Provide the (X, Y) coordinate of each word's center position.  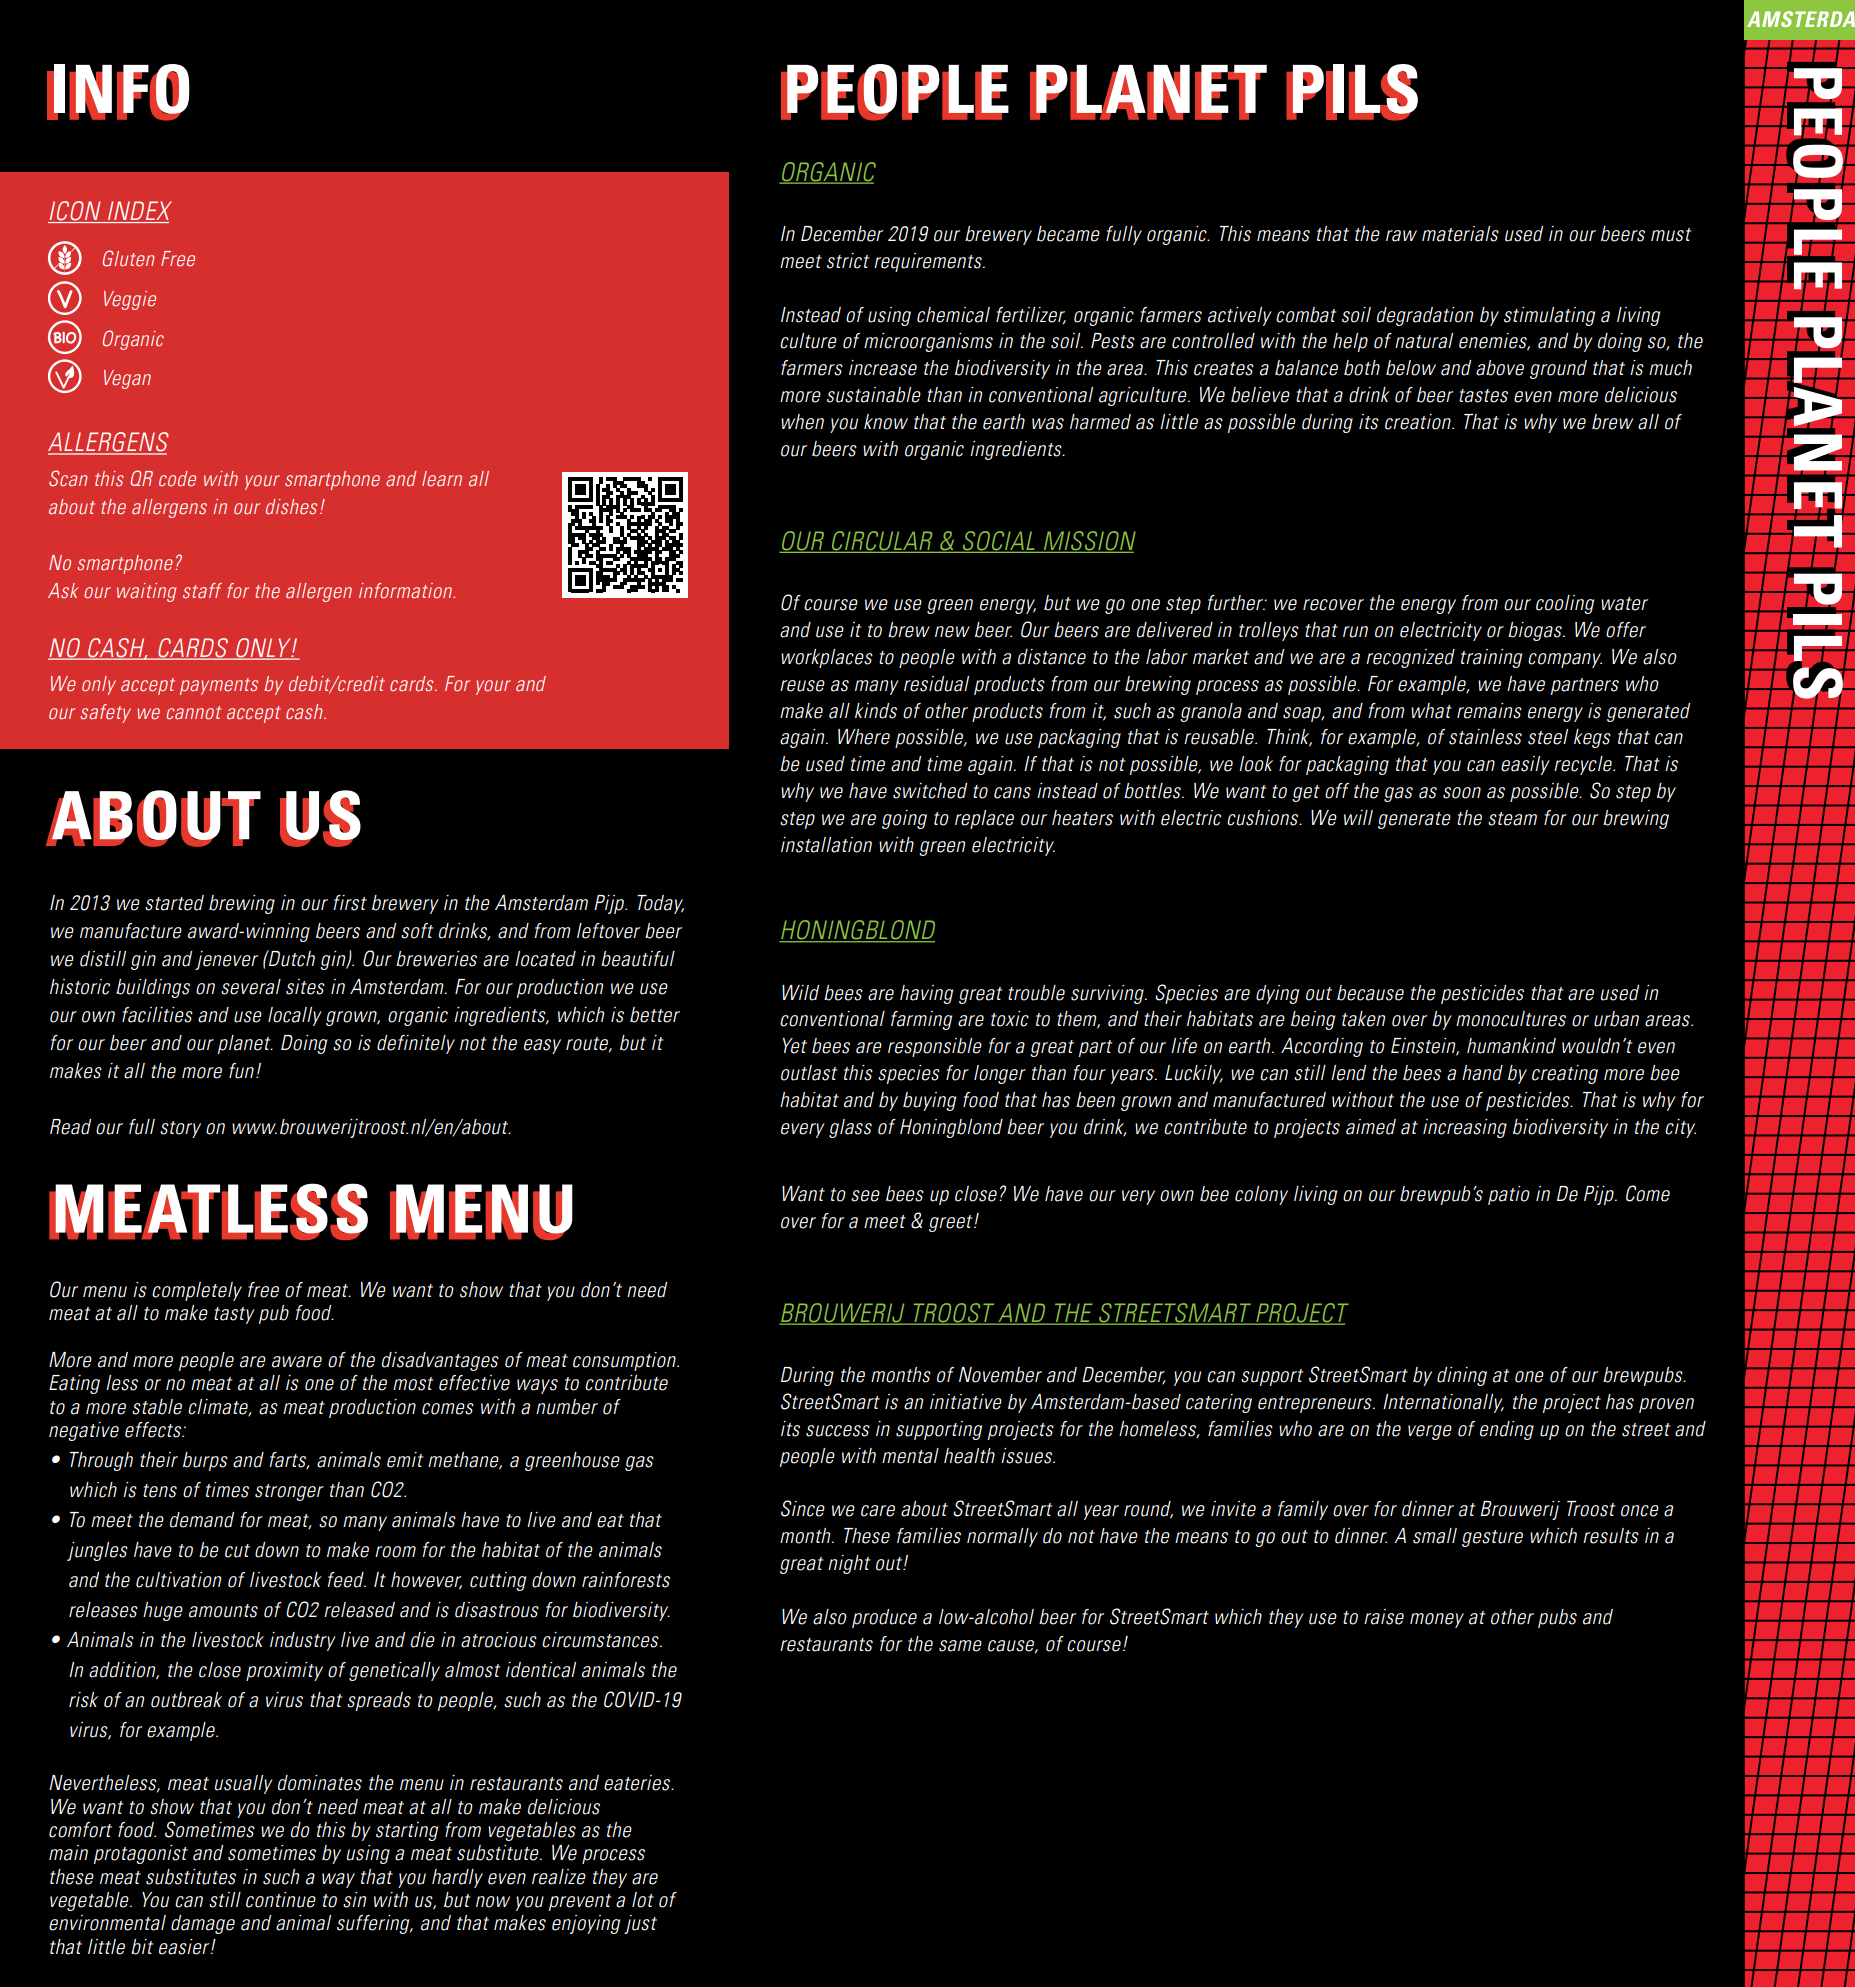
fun (241, 1071)
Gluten (128, 258)
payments (219, 686)
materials (1460, 234)
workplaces (827, 658)
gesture (1492, 1538)
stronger (289, 1492)
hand (1482, 1073)
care (878, 1511)
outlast (809, 1073)
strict (848, 261)
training (1491, 658)
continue (281, 1900)
